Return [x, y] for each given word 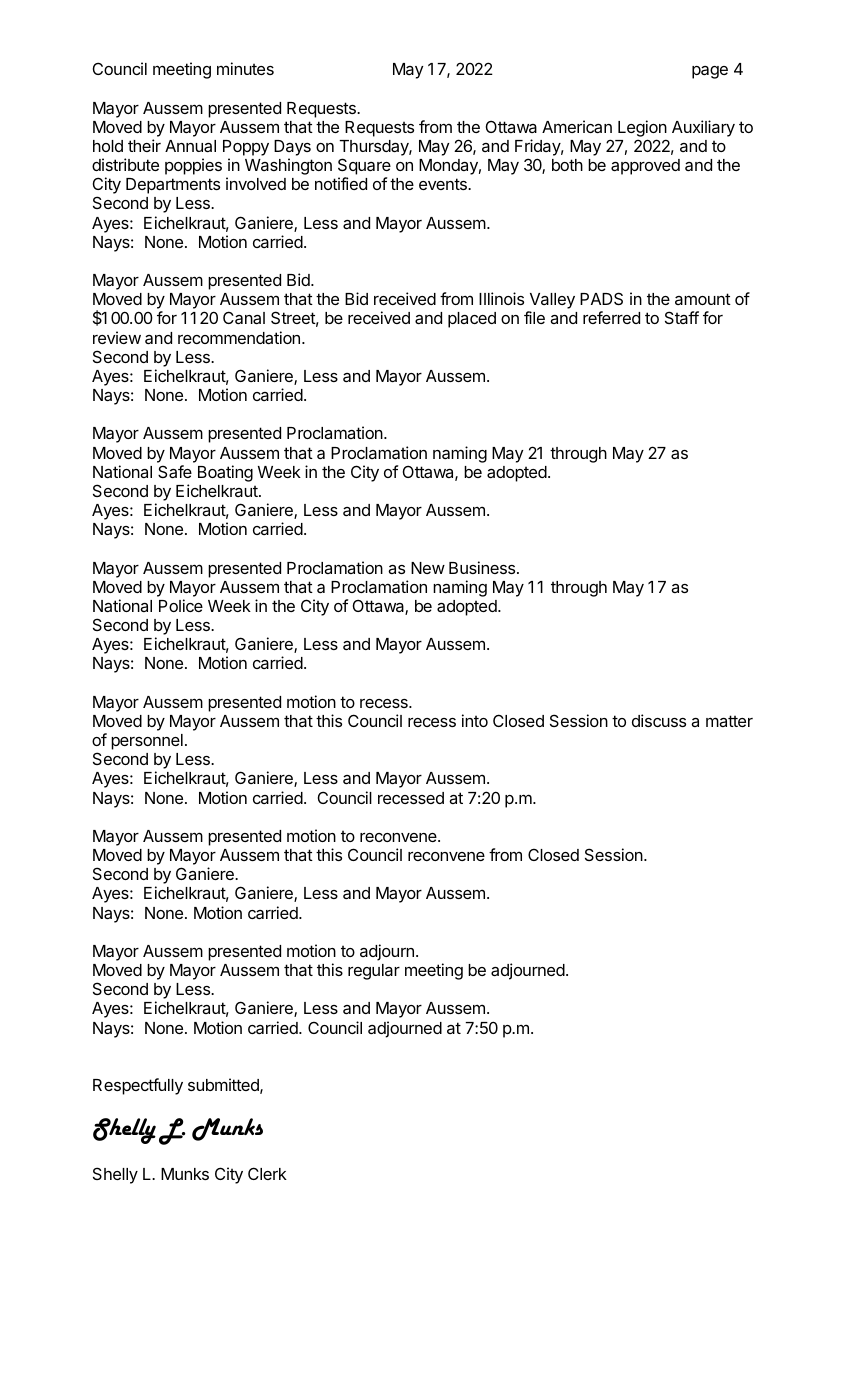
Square [364, 166]
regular [374, 972]
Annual [190, 146]
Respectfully [138, 1086]
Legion [642, 128]
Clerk [267, 1173]
